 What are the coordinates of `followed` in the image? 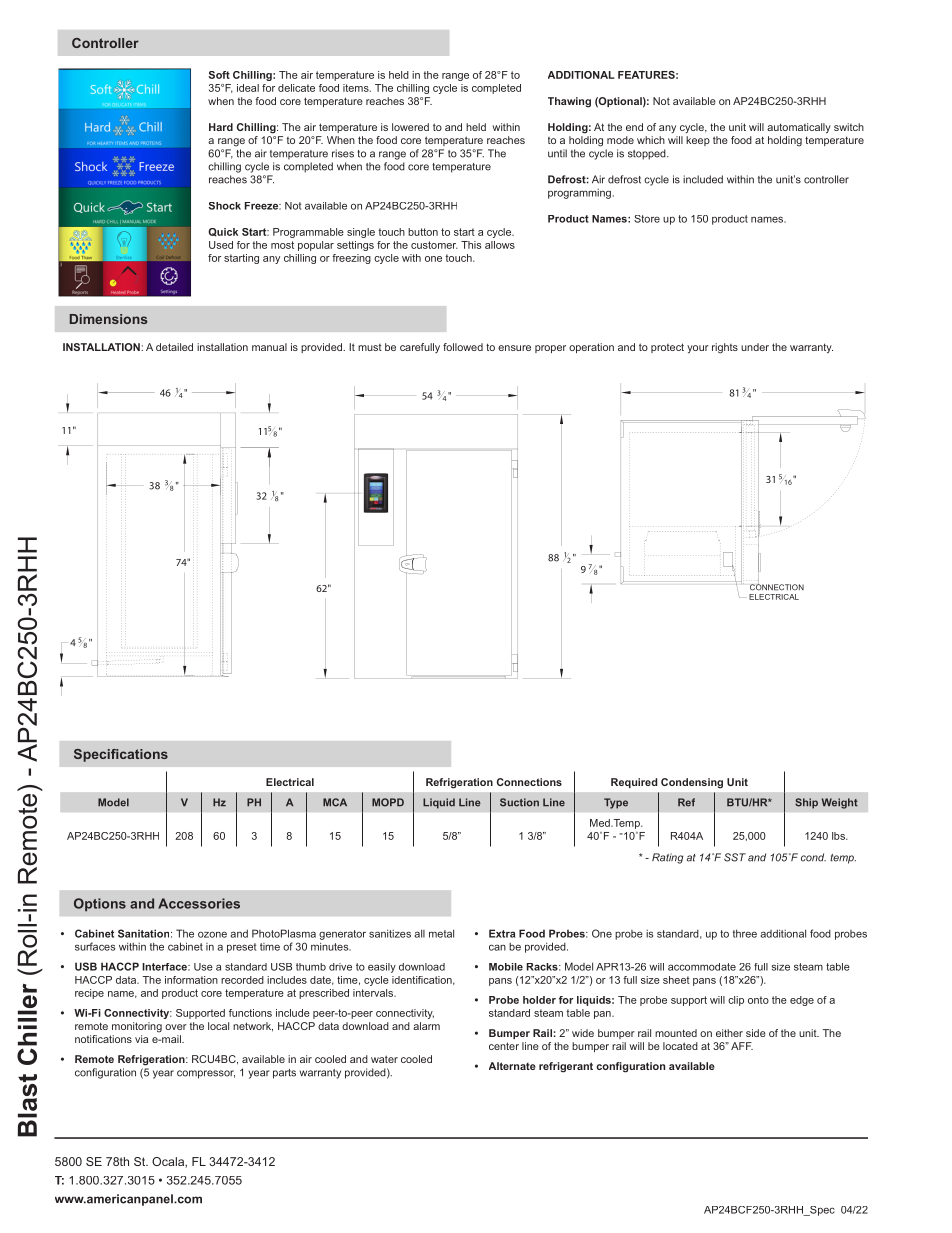 It's located at (463, 347).
